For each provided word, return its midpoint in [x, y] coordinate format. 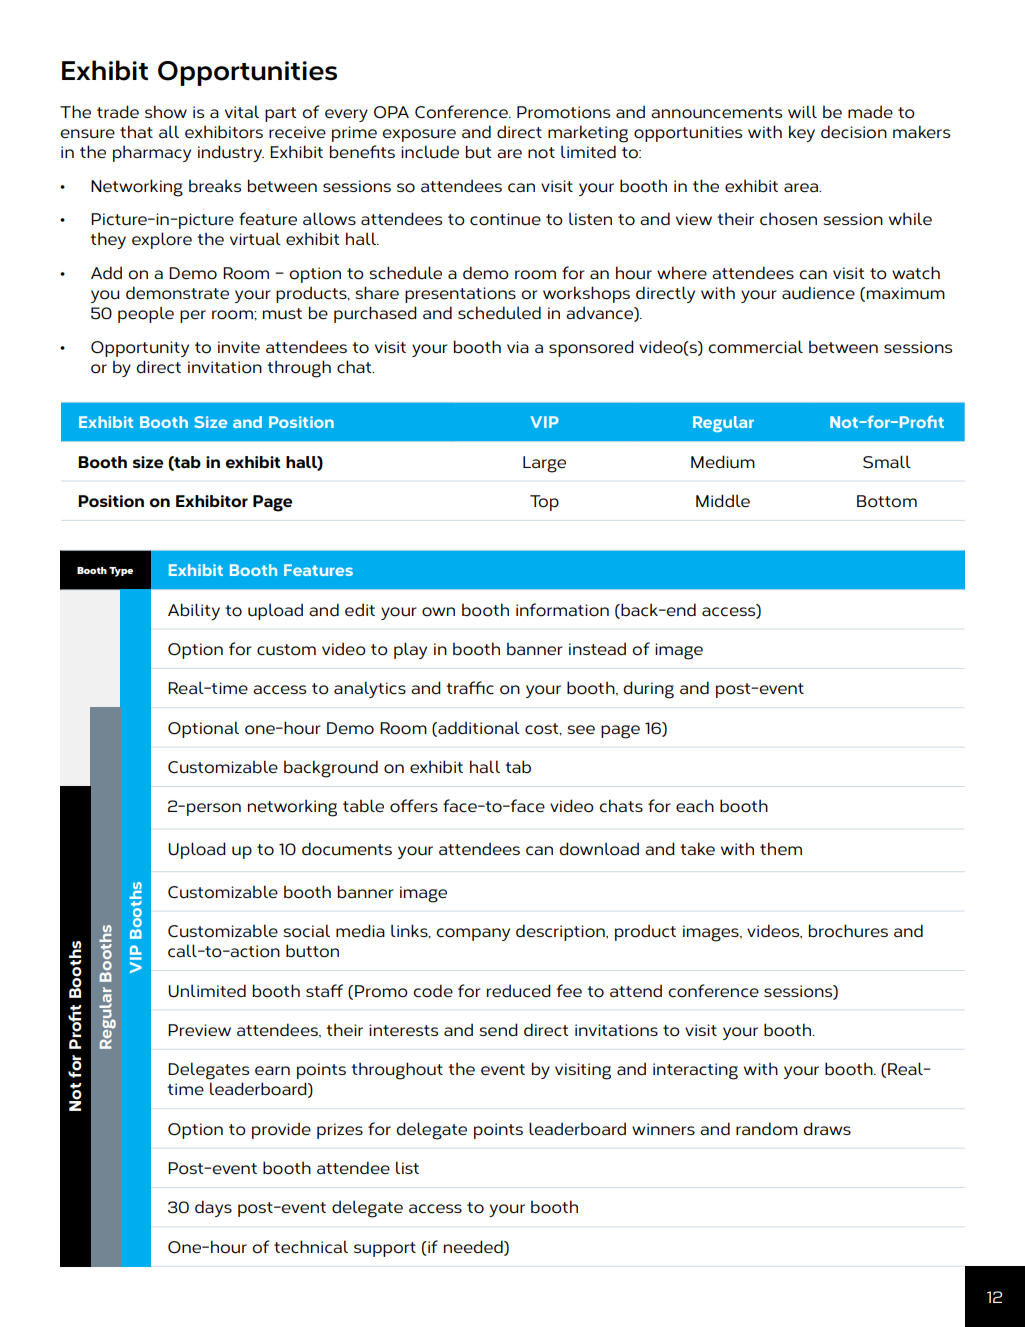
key [802, 133]
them [781, 849]
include [430, 152]
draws [827, 1129]
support [385, 1249]
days [213, 1208]
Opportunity [140, 349]
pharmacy [152, 153]
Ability [194, 611]
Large [544, 464]
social [306, 931]
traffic [470, 688]
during [648, 690]
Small [887, 462]
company [473, 934]
